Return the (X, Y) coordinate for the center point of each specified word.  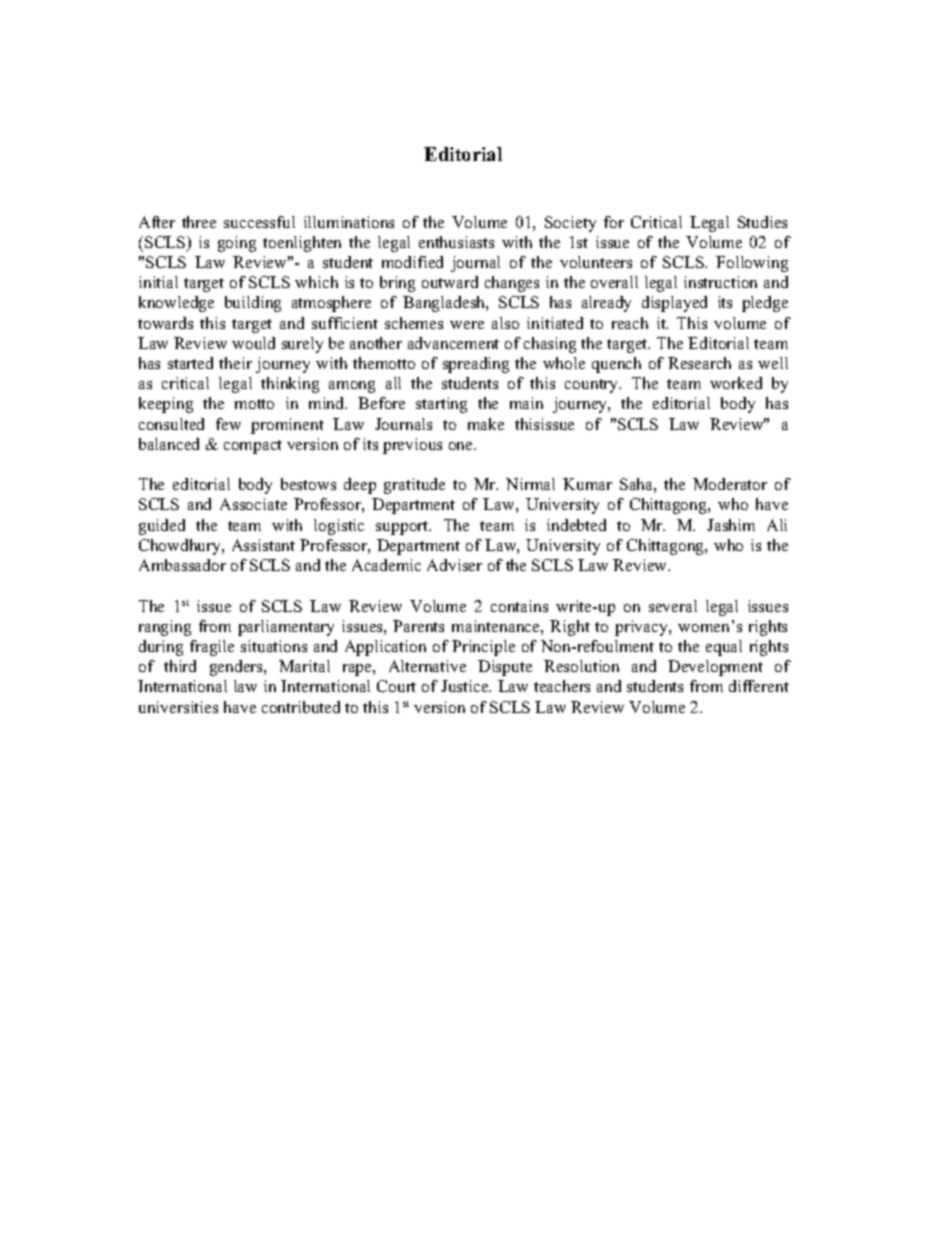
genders (237, 668)
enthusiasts (456, 242)
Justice (466, 686)
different (759, 686)
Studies (762, 222)
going (237, 244)
